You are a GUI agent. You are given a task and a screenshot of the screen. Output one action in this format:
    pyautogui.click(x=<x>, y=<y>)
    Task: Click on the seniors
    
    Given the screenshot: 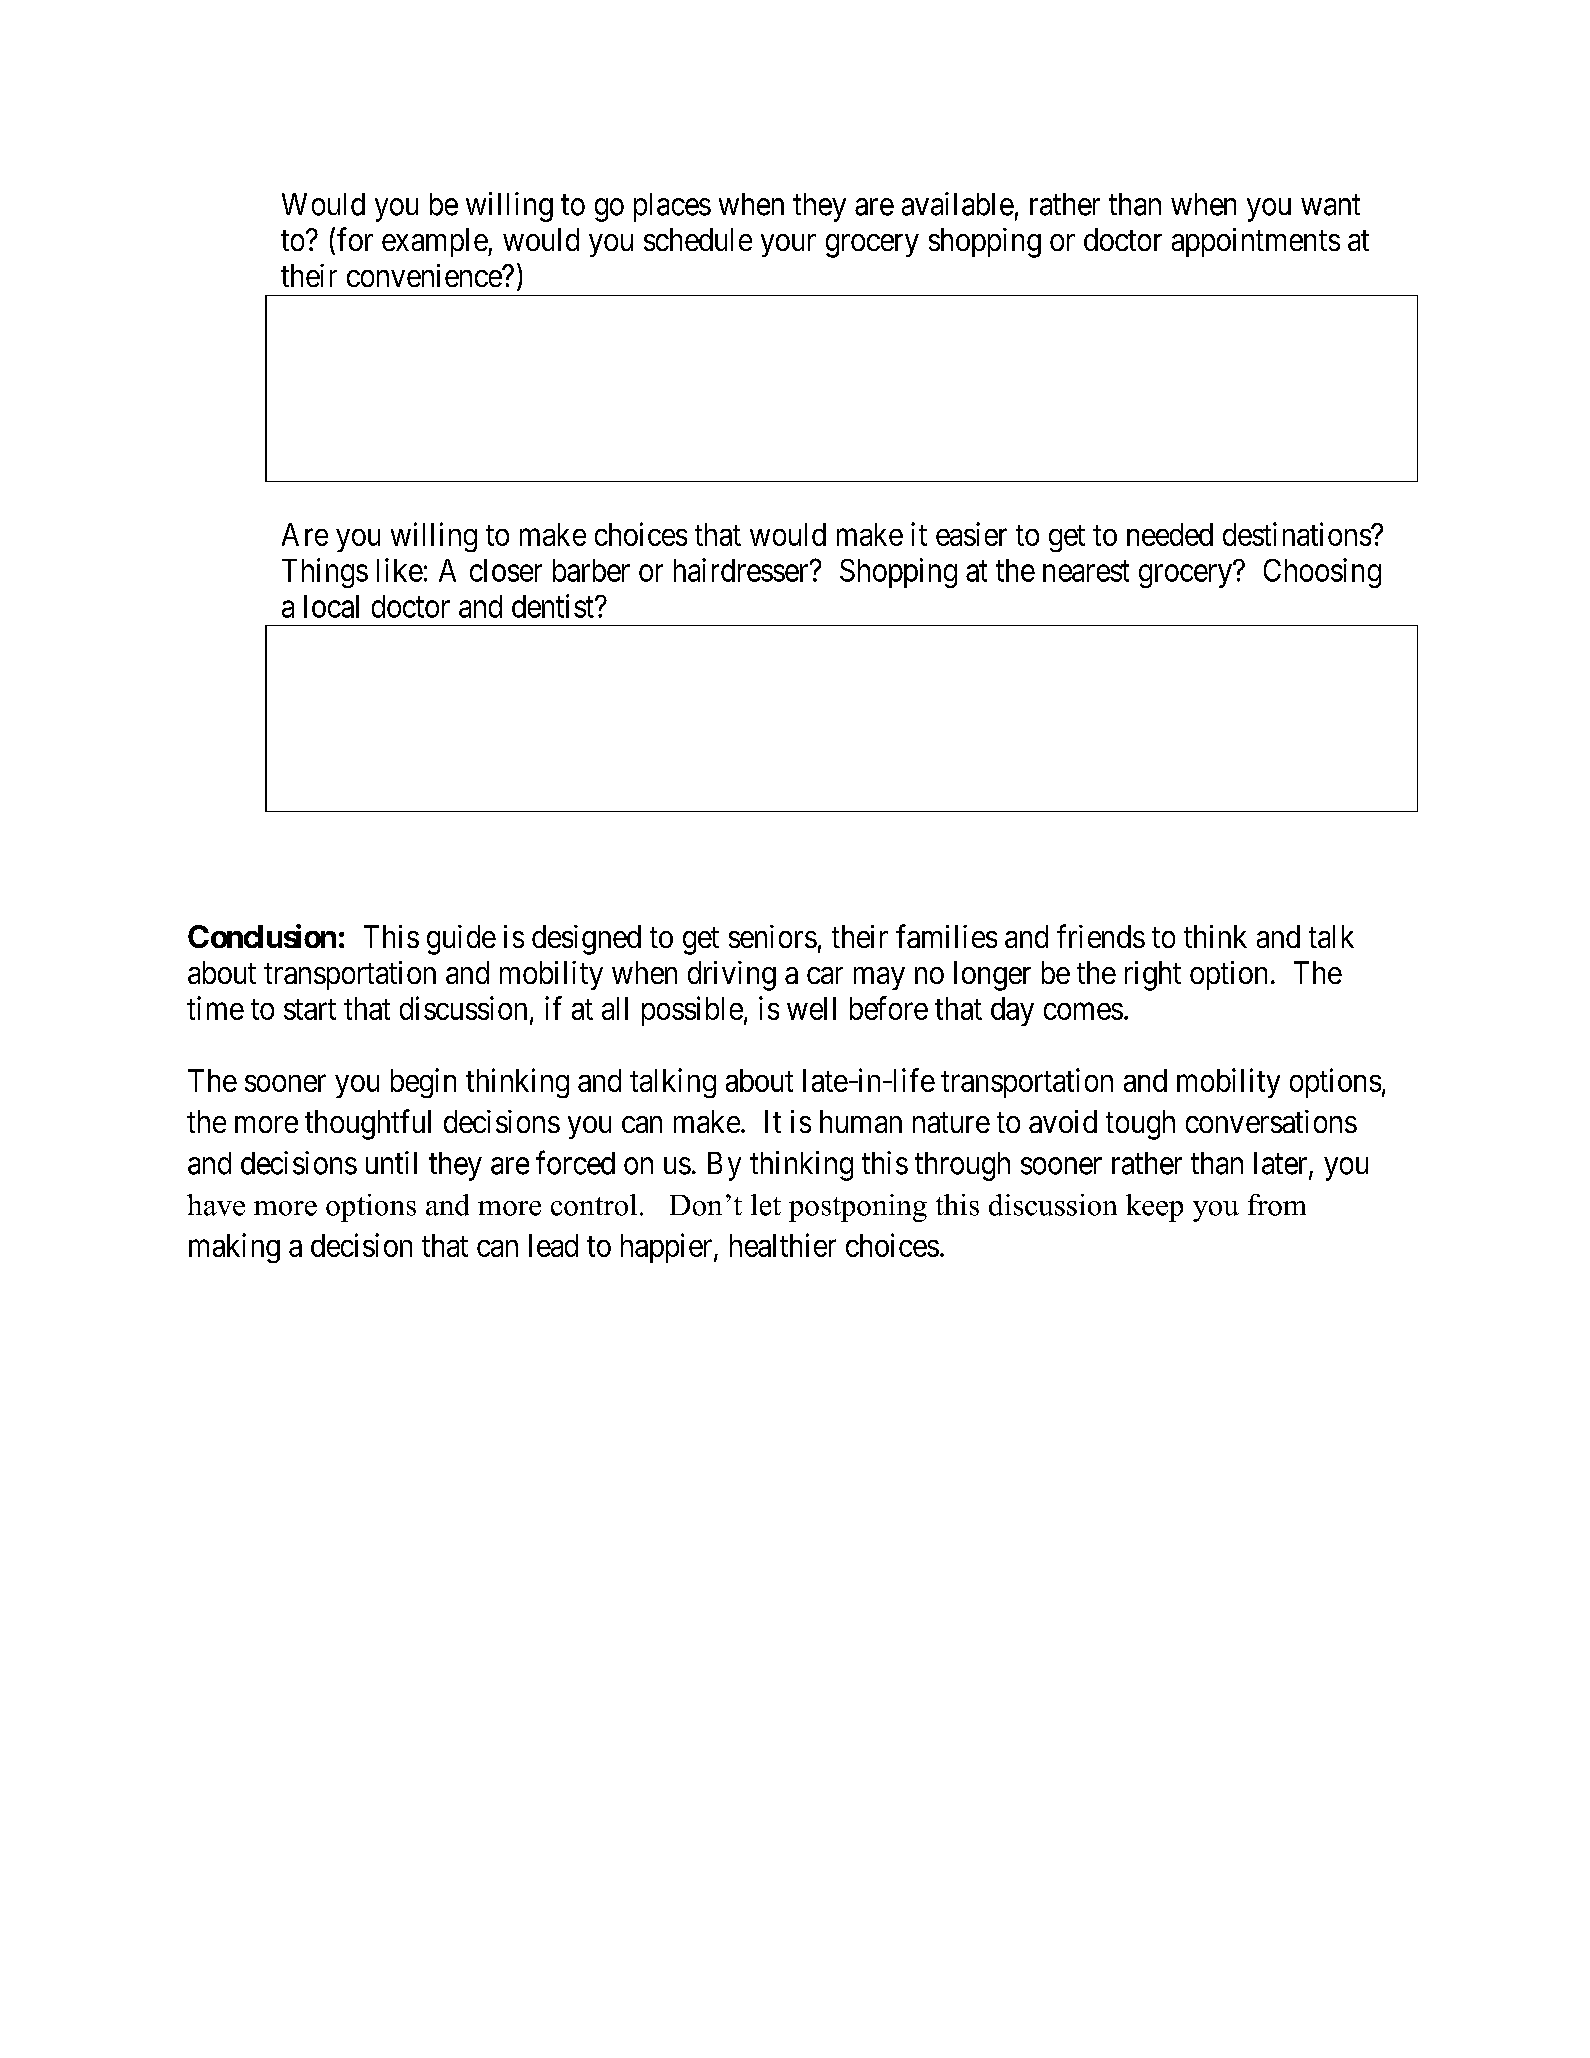 What is the action you would take?
    pyautogui.click(x=773, y=936)
